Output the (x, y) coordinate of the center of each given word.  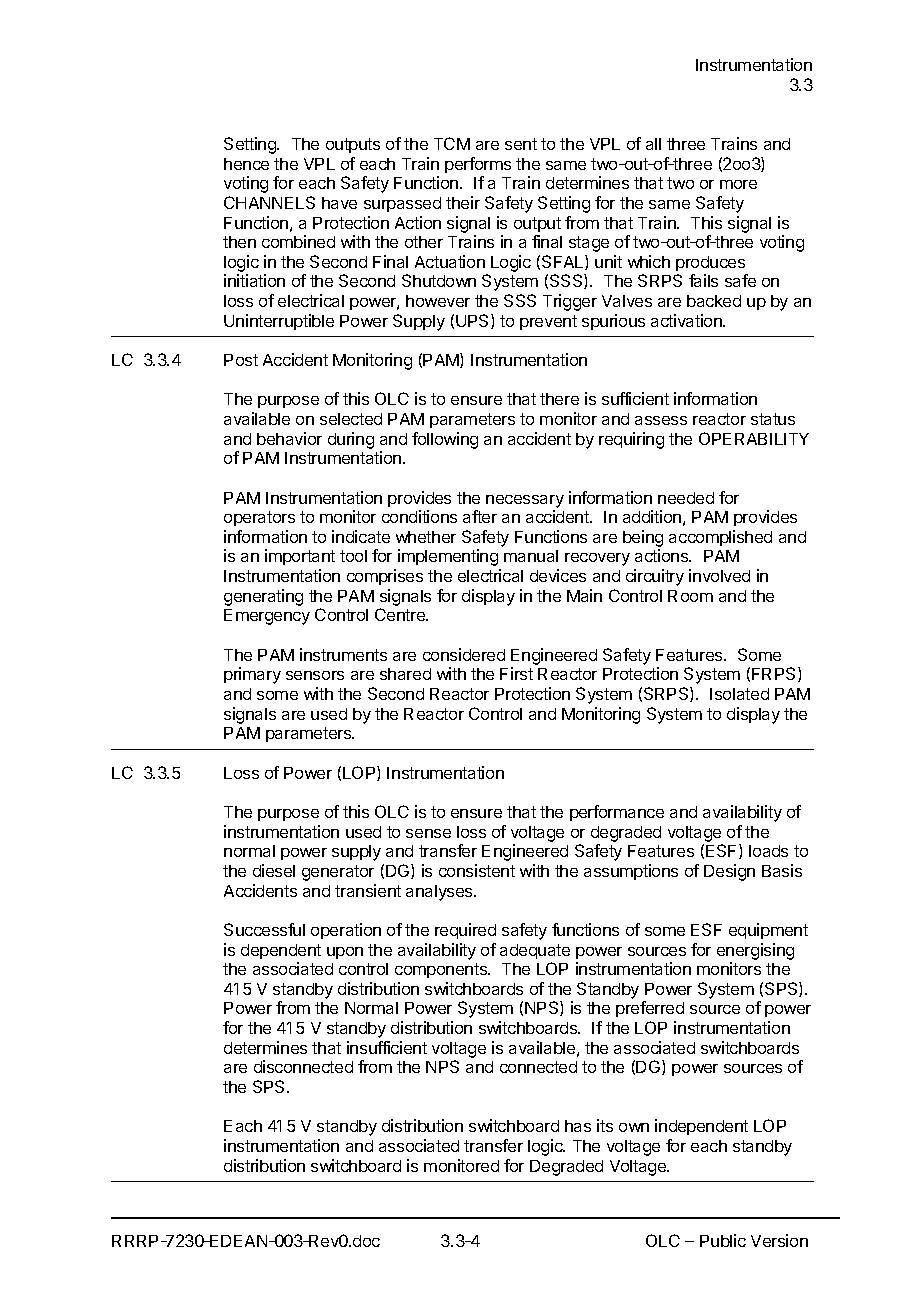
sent (521, 144)
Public (723, 1240)
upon (345, 953)
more (738, 184)
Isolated (739, 694)
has (578, 1126)
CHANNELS (269, 202)
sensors (315, 675)
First (516, 673)
